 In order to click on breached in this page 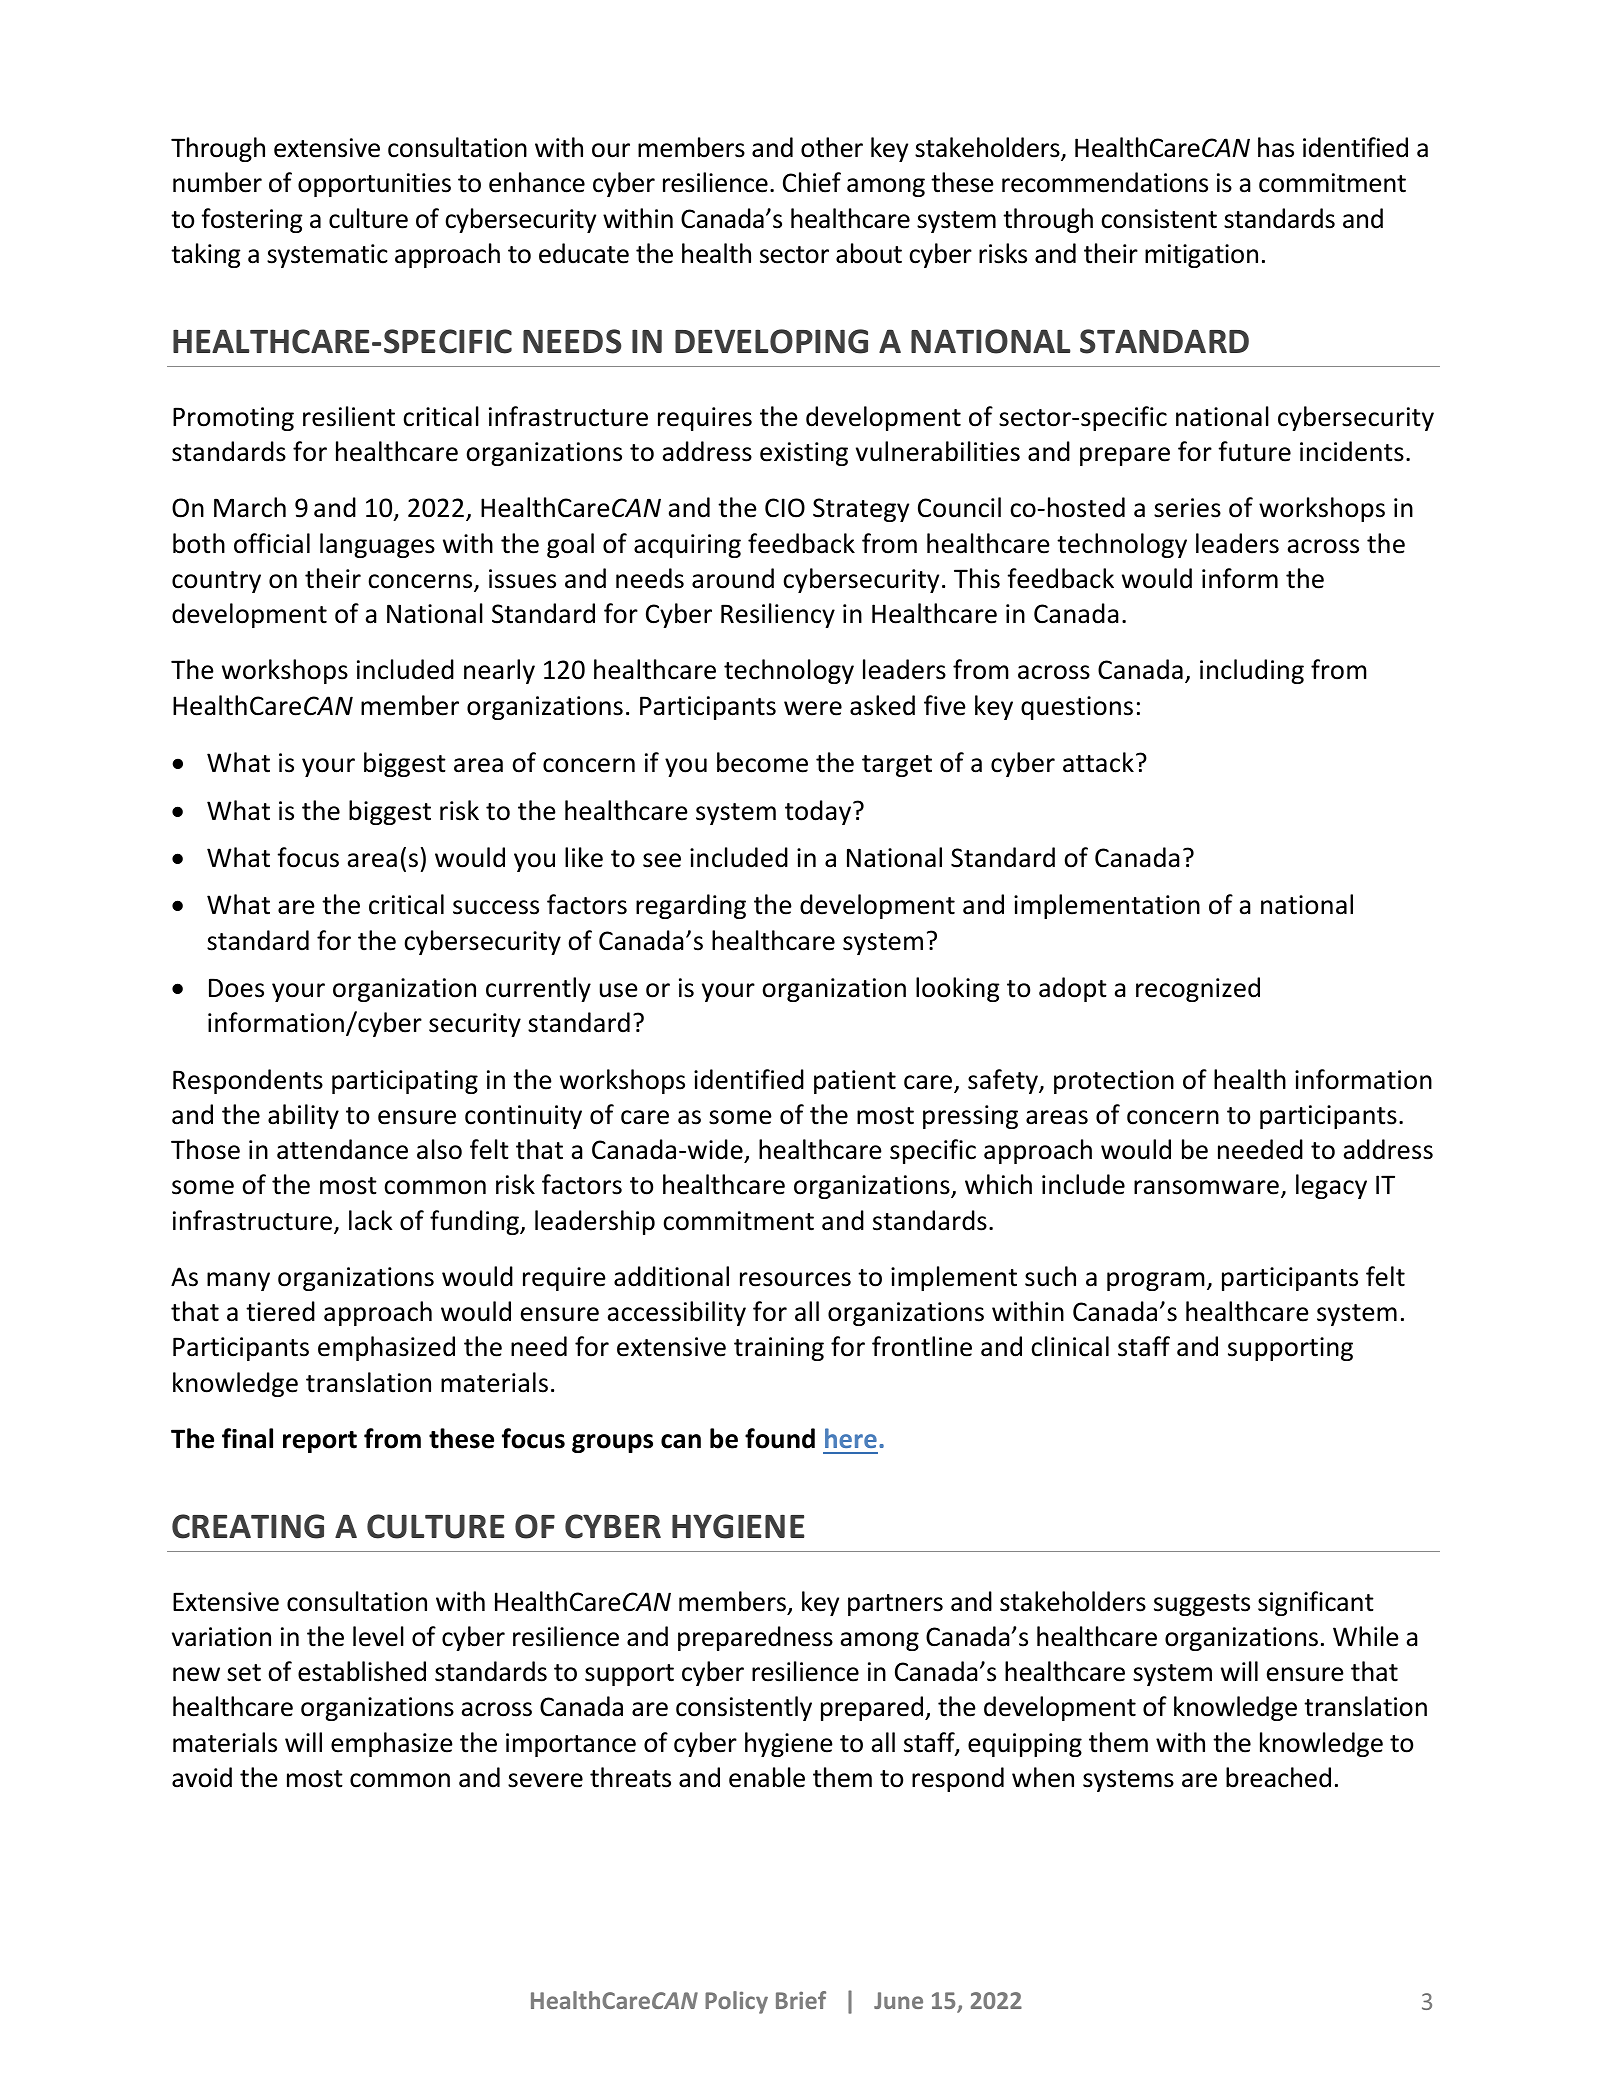, I will do `click(1278, 1777)`.
